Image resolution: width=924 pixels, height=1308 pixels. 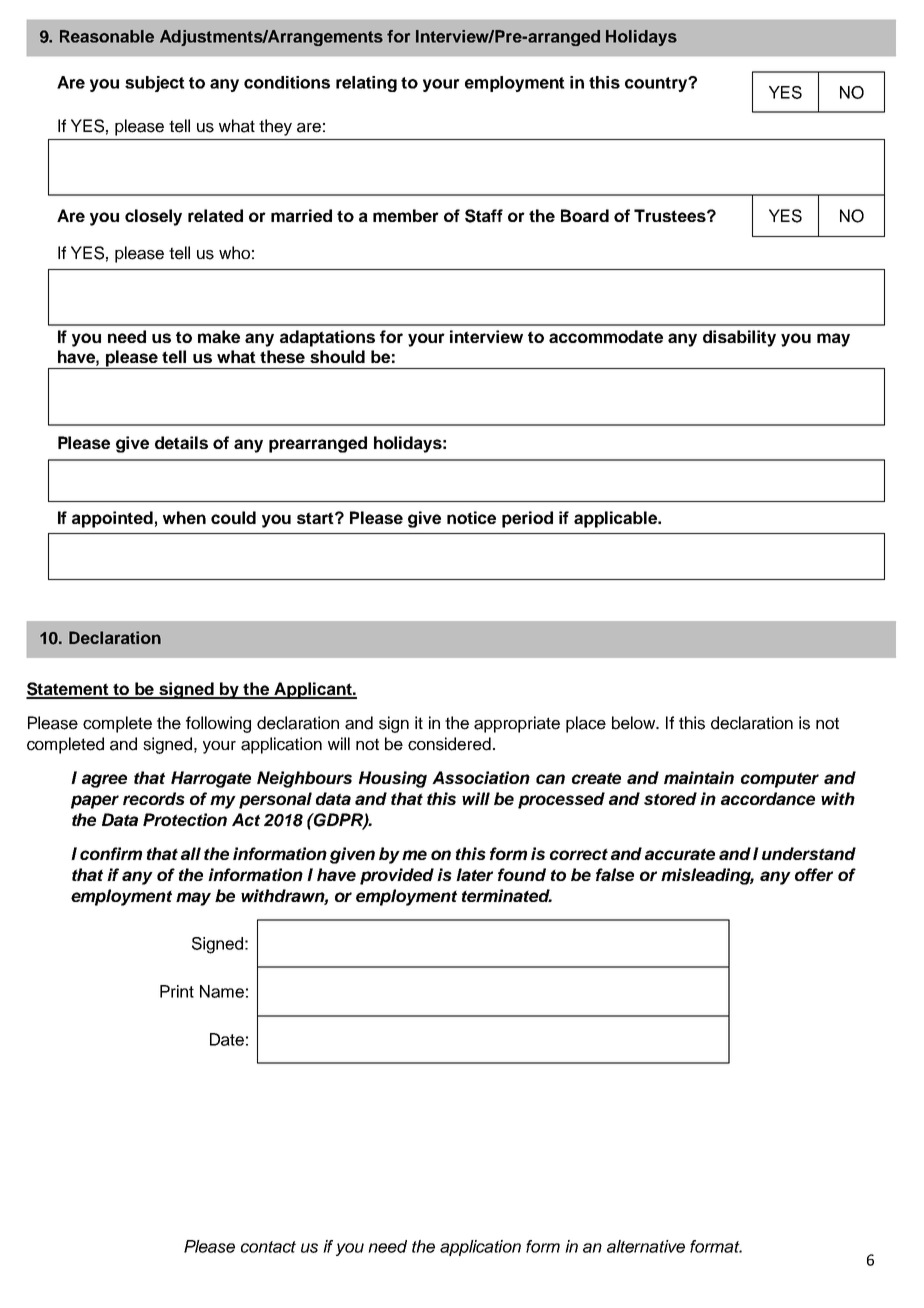 I want to click on below, so click(x=635, y=723).
